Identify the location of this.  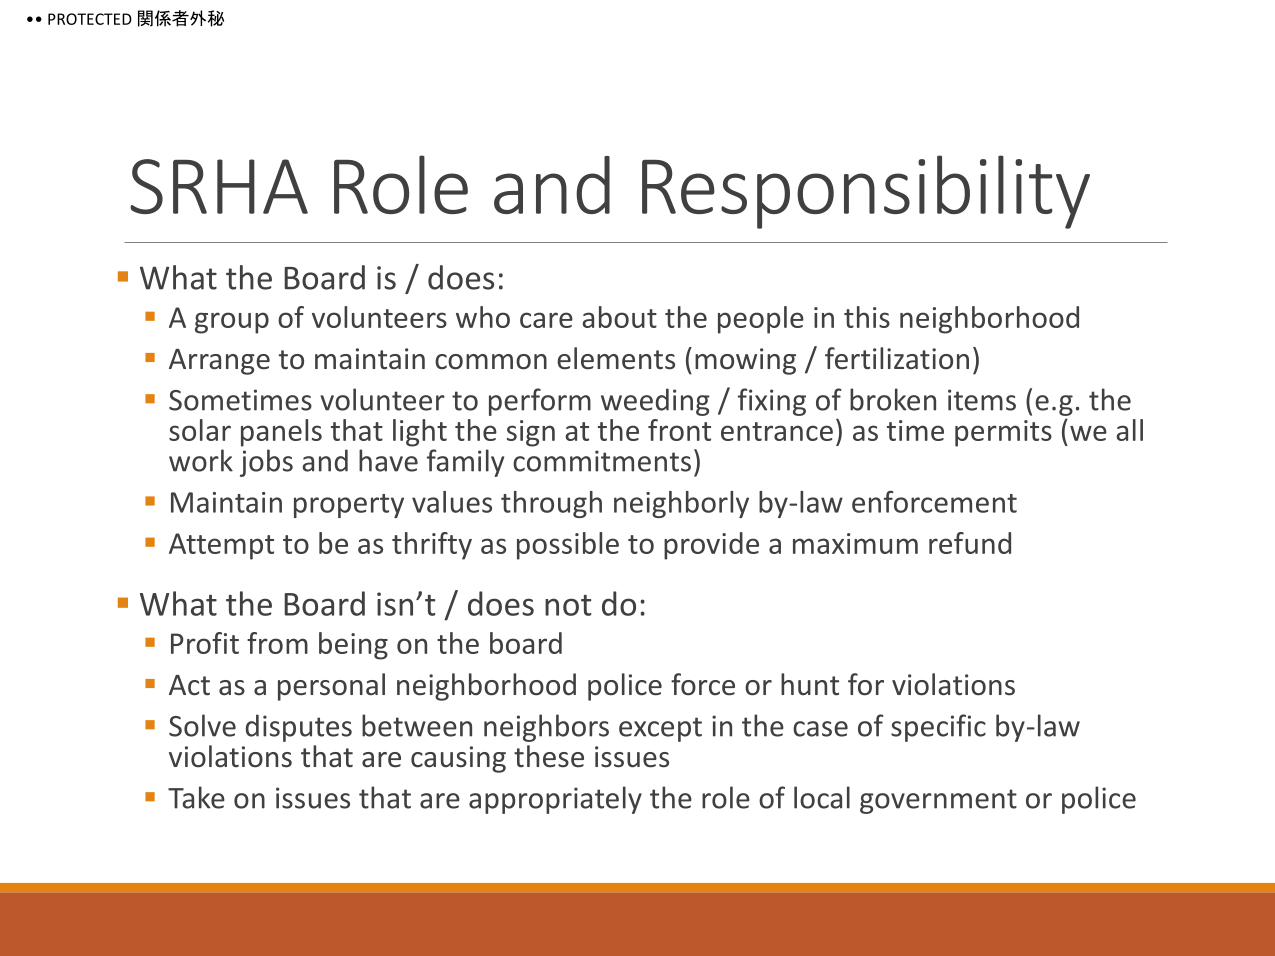
(867, 317).
